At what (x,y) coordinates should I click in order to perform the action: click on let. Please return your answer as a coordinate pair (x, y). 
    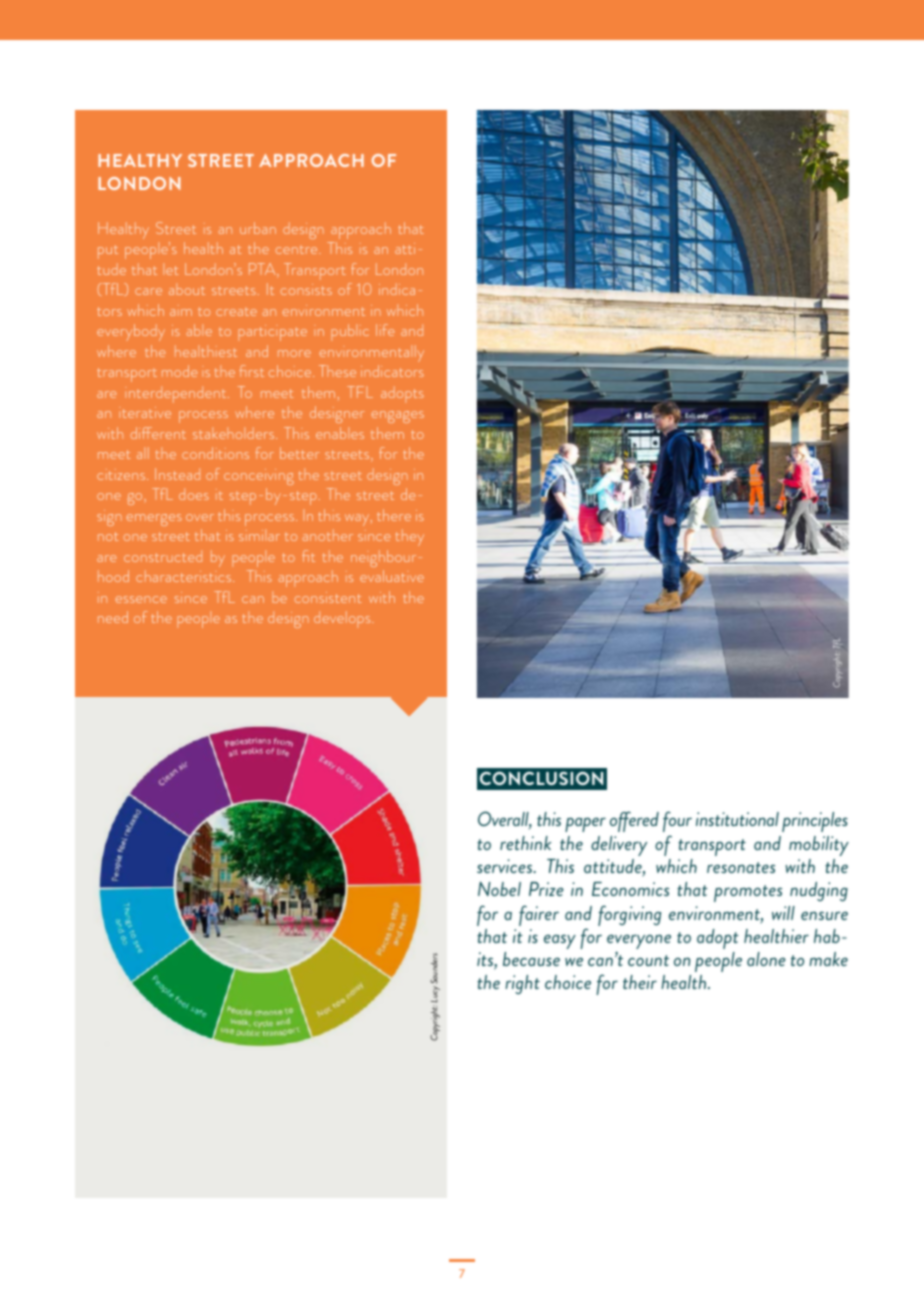
    Looking at the image, I should click on (170, 269).
